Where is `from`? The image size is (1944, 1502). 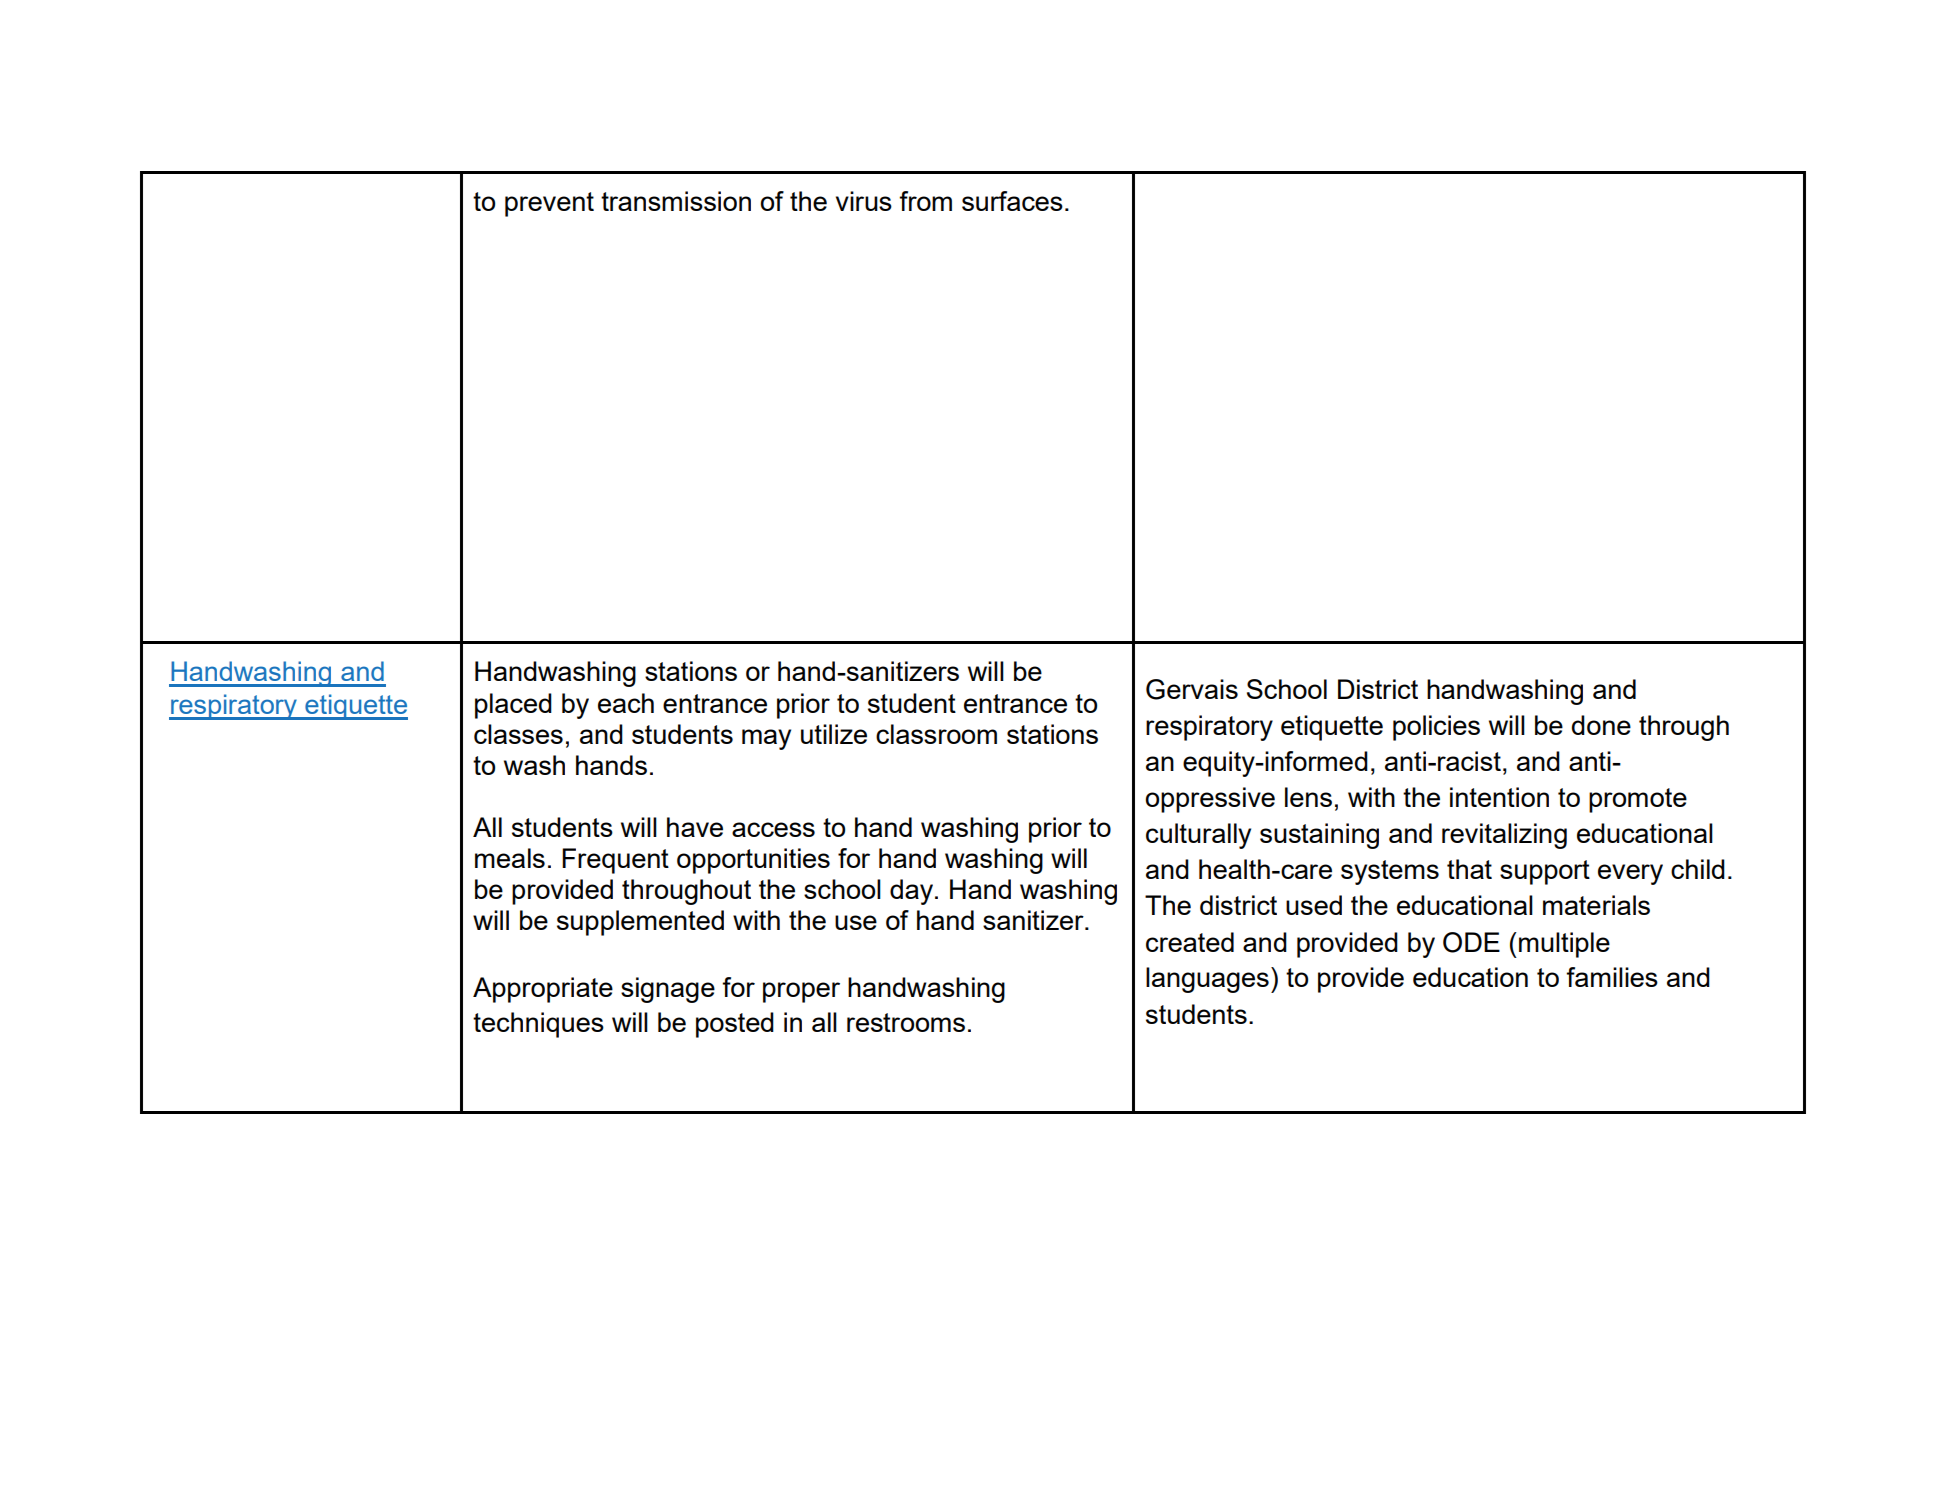
from is located at coordinates (925, 201).
